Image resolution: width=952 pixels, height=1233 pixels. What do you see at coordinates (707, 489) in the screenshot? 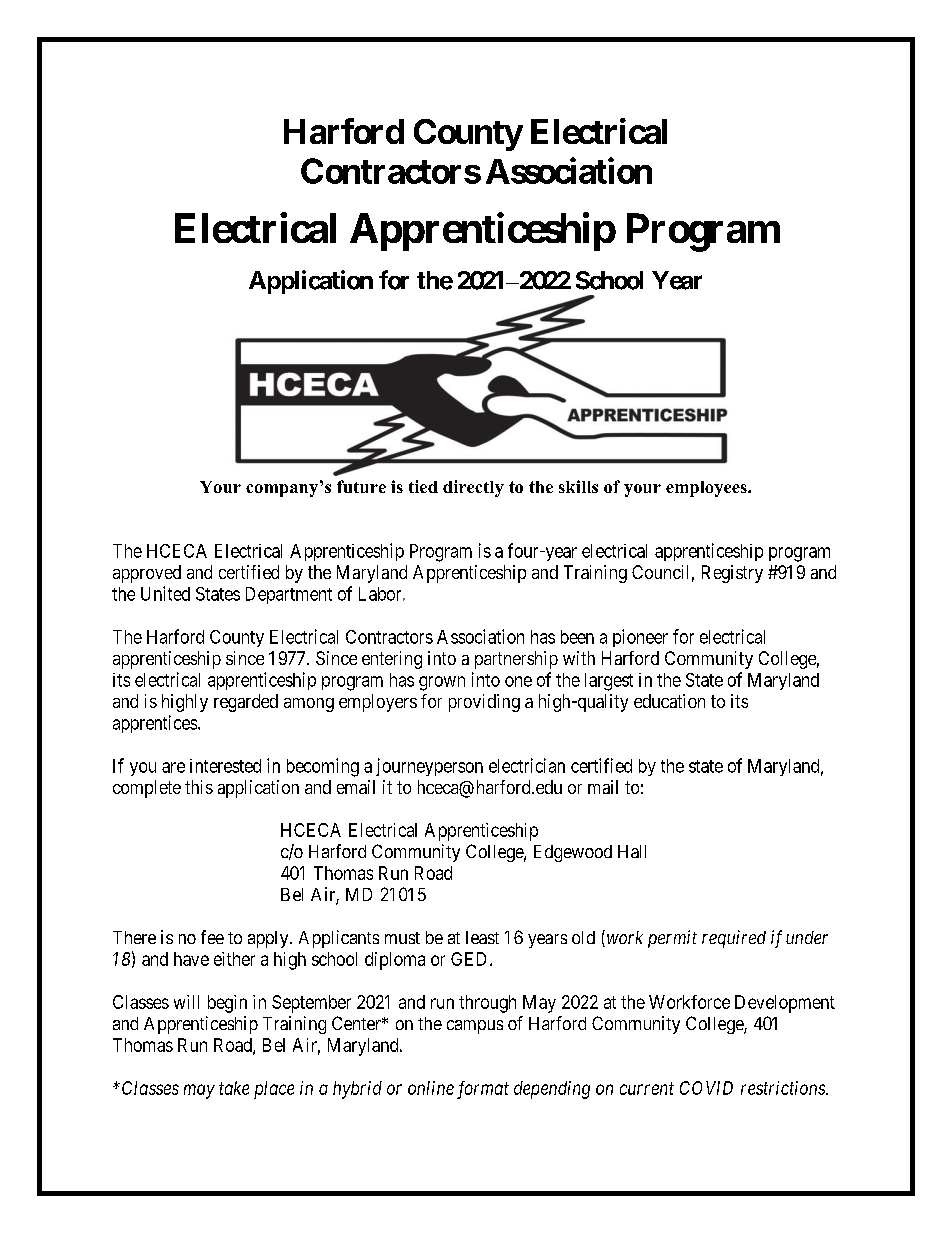
I see `employees` at bounding box center [707, 489].
